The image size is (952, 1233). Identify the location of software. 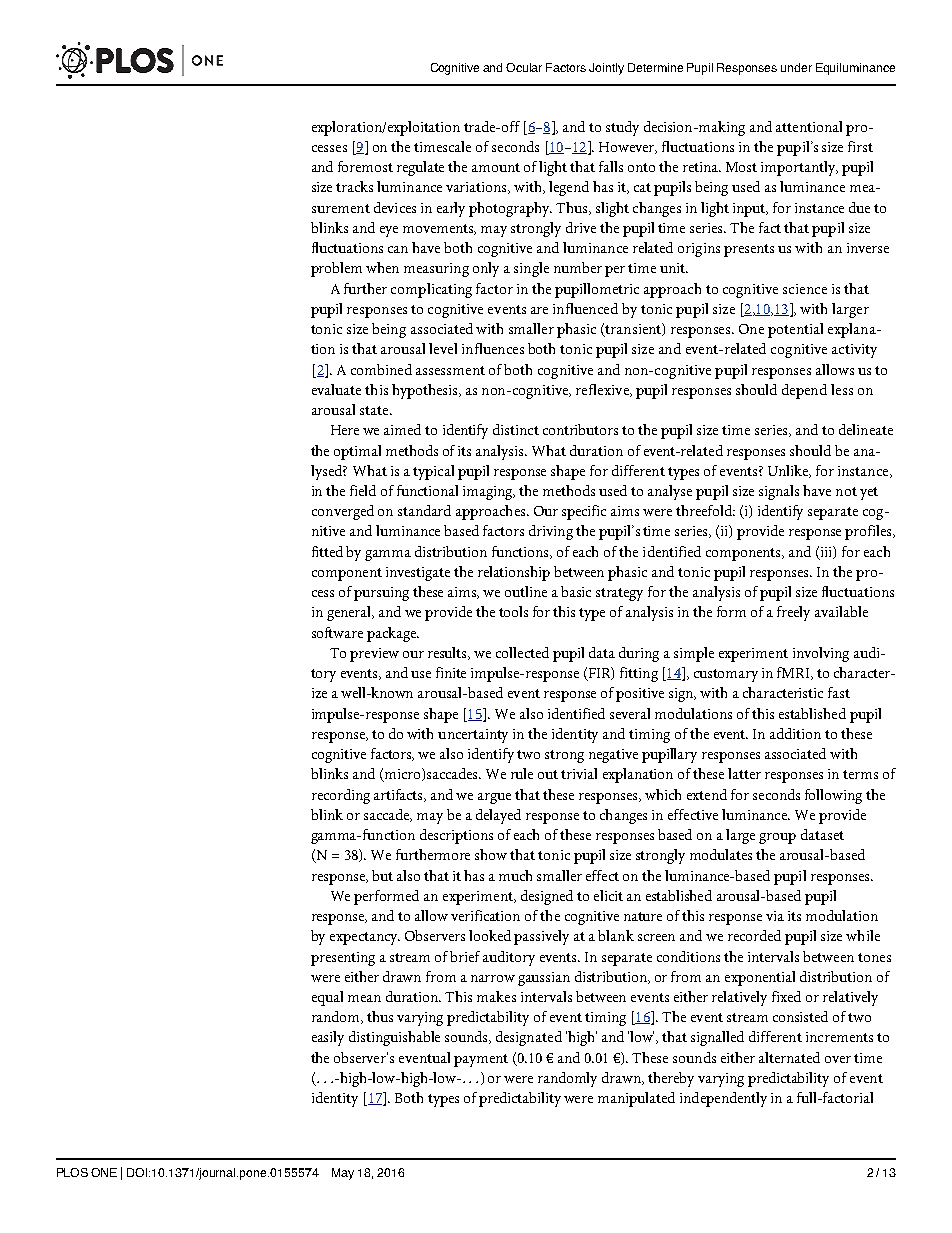
(337, 632).
